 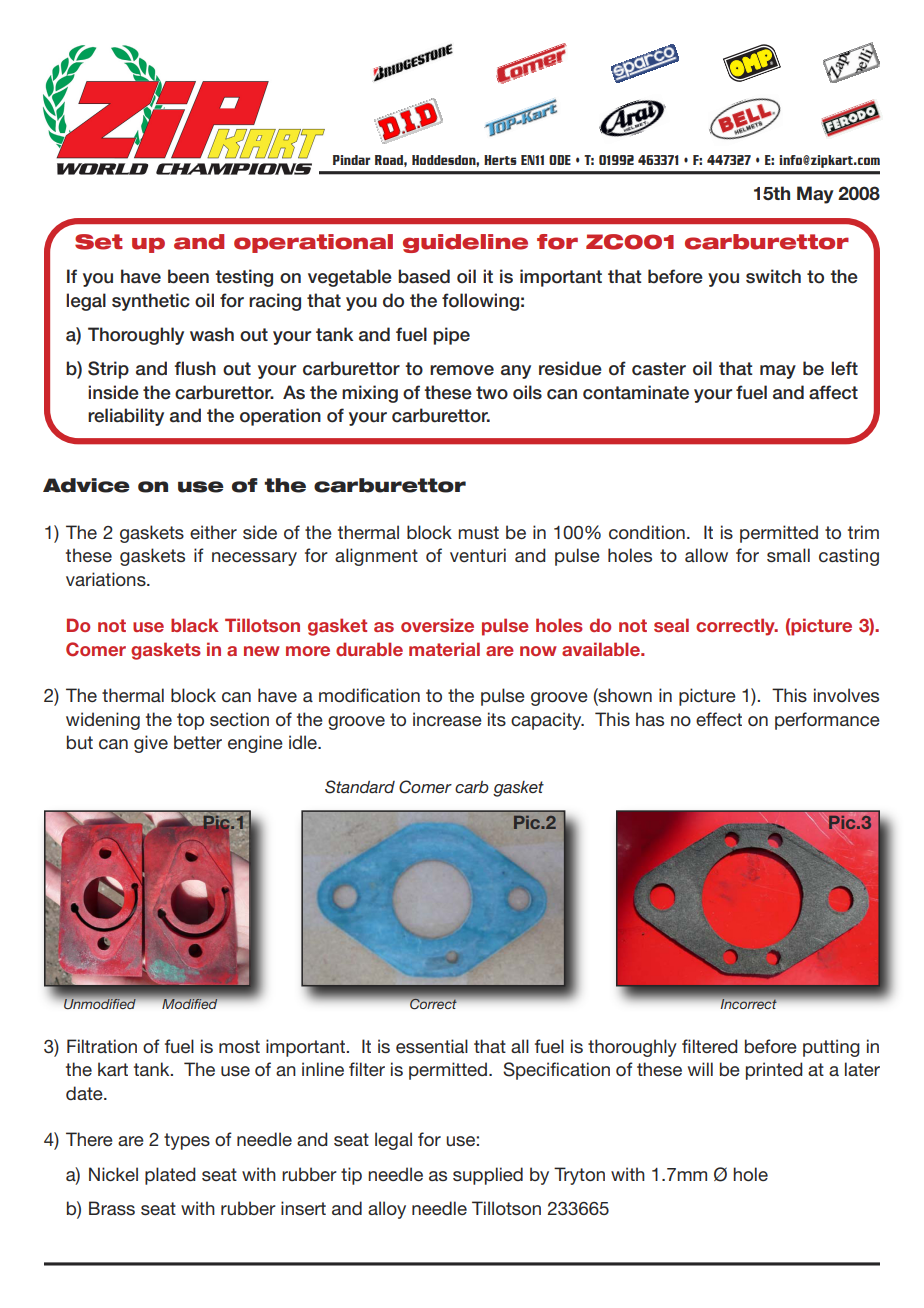 What do you see at coordinates (432, 1046) in the screenshot?
I see `essential` at bounding box center [432, 1046].
